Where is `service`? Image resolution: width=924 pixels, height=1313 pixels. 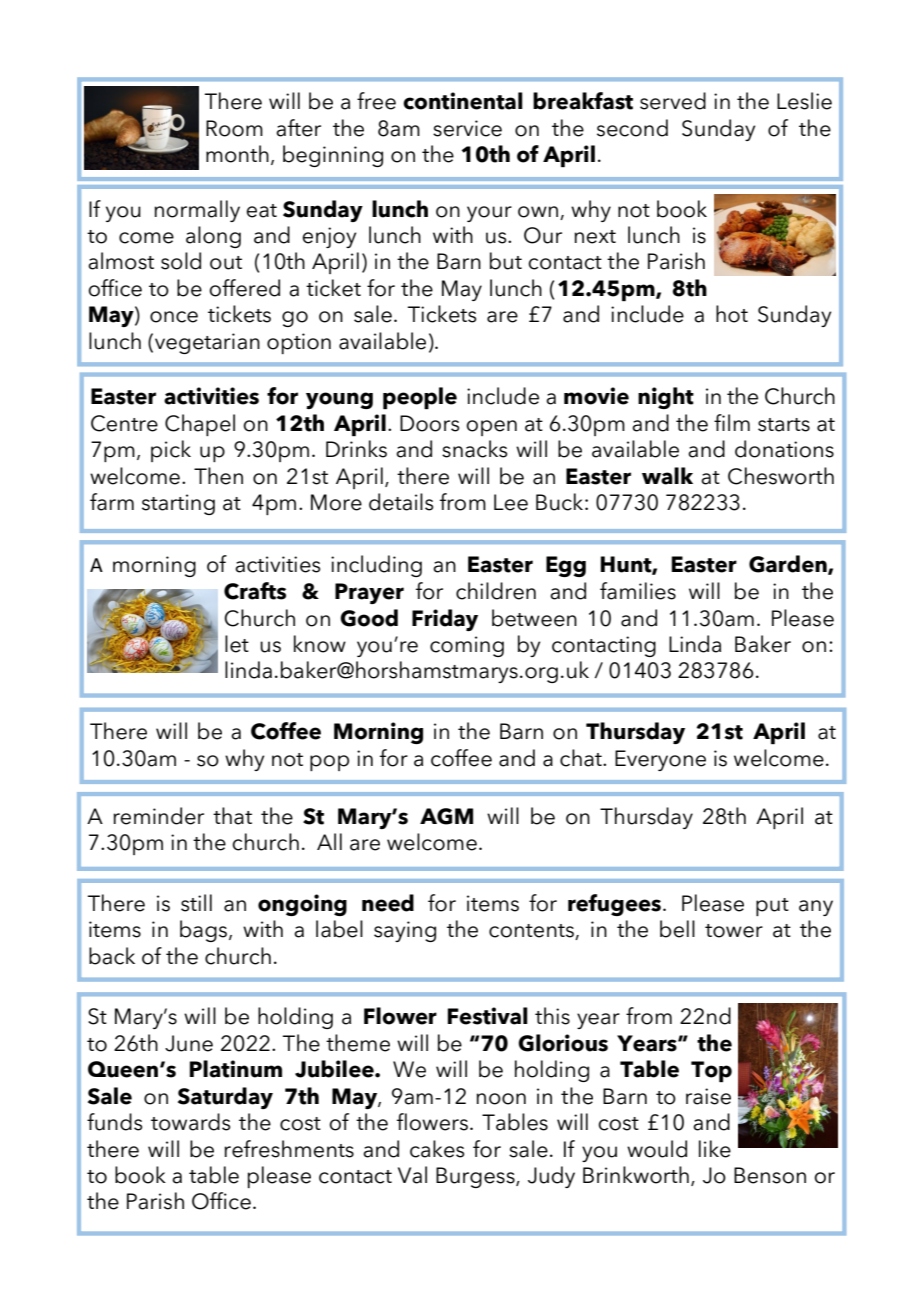 service is located at coordinates (467, 128).
